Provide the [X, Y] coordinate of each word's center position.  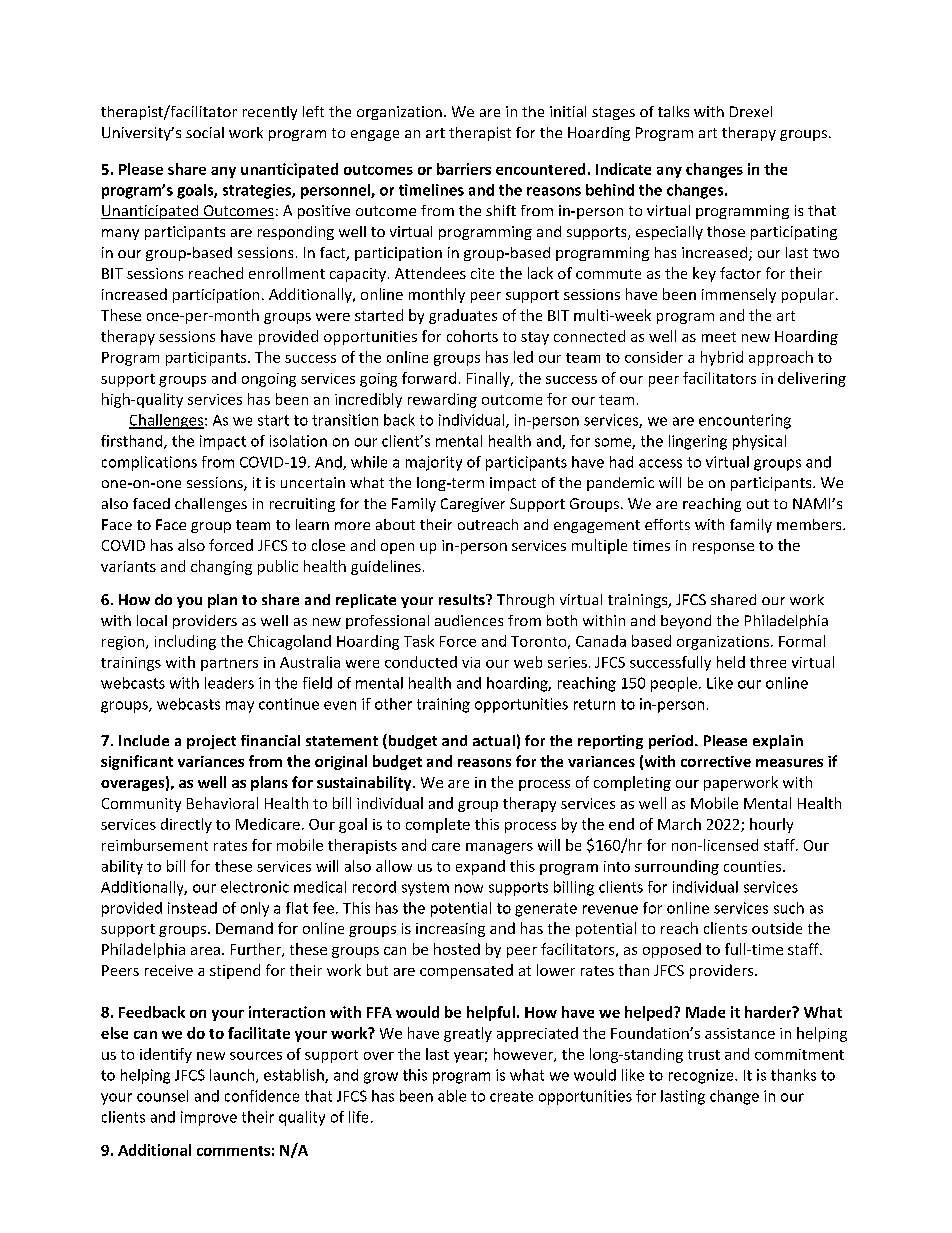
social [205, 132]
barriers [464, 169]
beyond [686, 622]
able [452, 1096]
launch [232, 1075]
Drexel [751, 111]
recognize [702, 1076]
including [185, 642]
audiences [469, 620]
